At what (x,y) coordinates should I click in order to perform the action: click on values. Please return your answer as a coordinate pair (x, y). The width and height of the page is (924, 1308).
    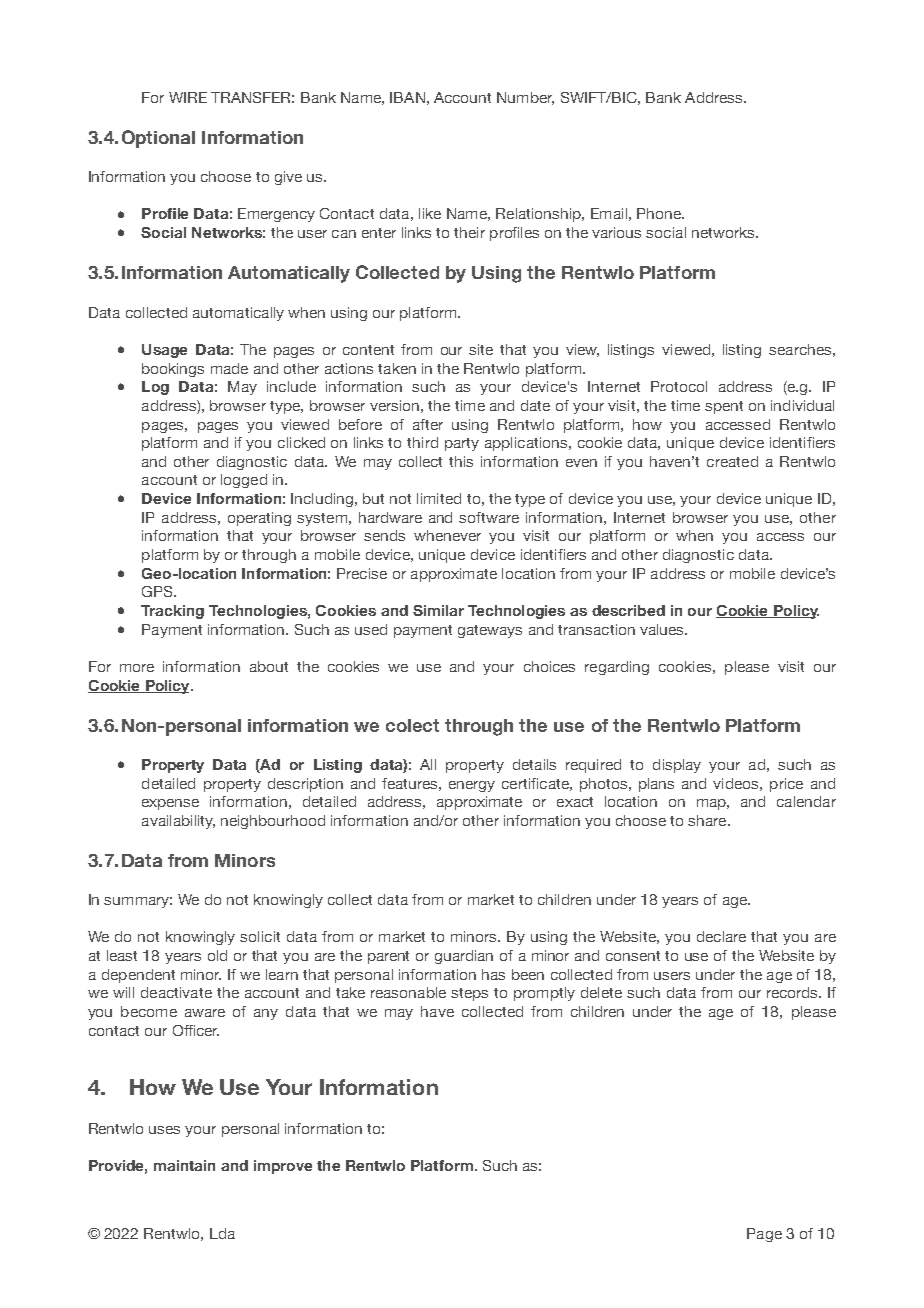
    Looking at the image, I should click on (663, 629).
